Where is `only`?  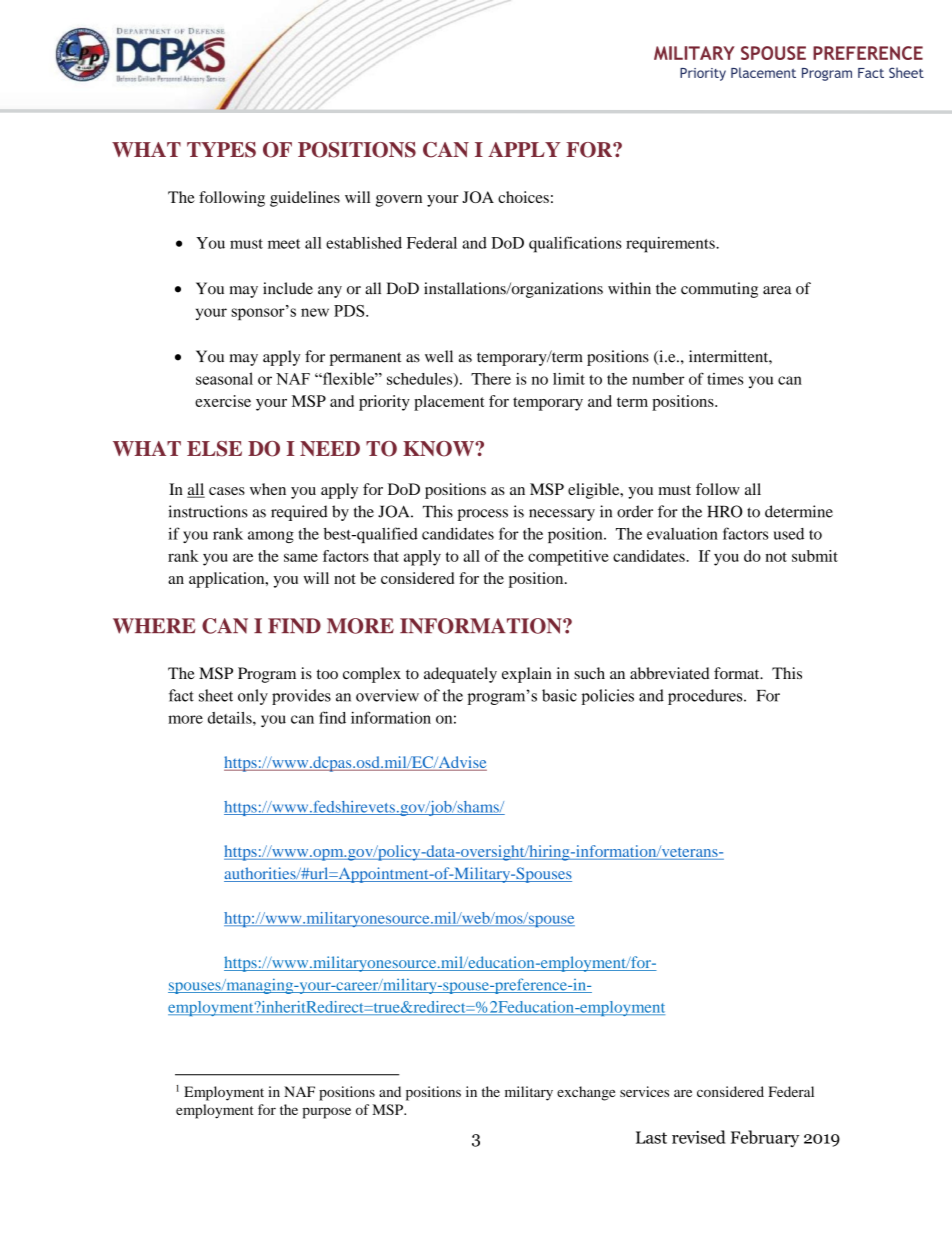 only is located at coordinates (253, 697).
